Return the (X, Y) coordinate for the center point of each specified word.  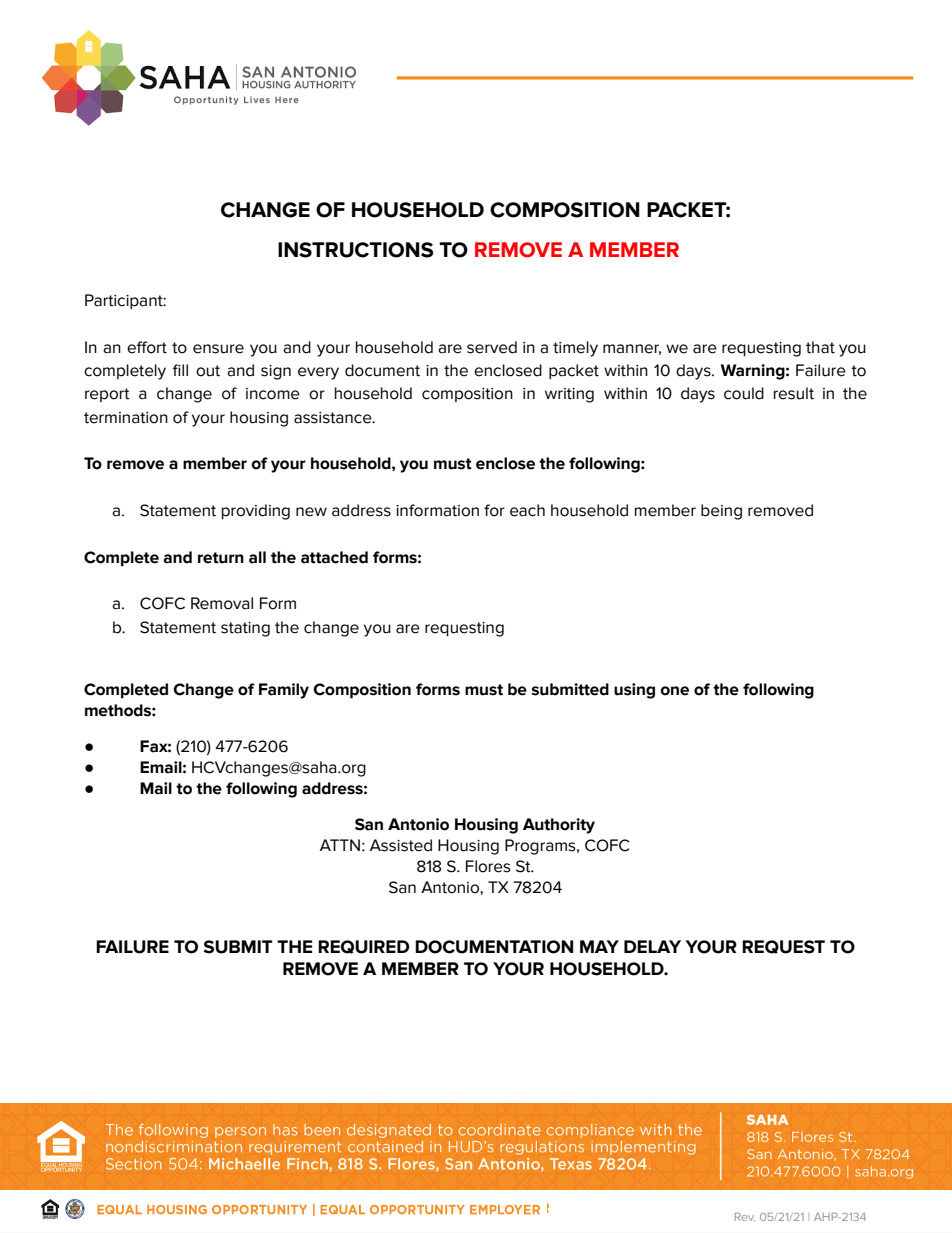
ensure (218, 349)
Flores (488, 866)
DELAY (652, 946)
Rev (745, 1217)
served (492, 347)
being (721, 512)
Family (284, 691)
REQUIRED (364, 947)
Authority (559, 826)
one (674, 691)
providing (256, 512)
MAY (599, 946)
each (527, 510)
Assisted (401, 845)
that (820, 347)
